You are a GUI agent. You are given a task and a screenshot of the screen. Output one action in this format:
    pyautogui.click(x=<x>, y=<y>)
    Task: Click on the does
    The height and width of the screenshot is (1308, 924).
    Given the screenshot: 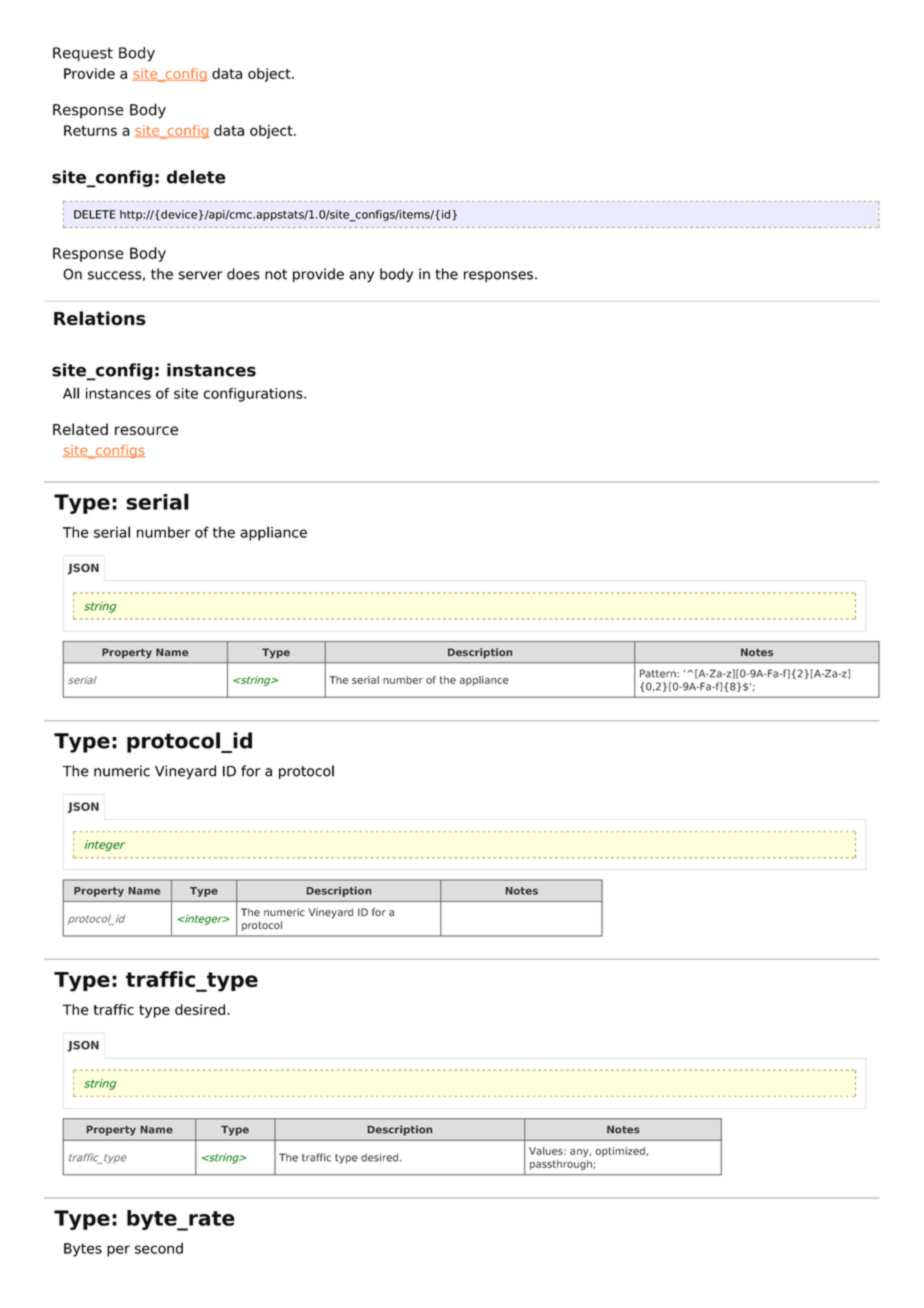 What is the action you would take?
    pyautogui.click(x=243, y=274)
